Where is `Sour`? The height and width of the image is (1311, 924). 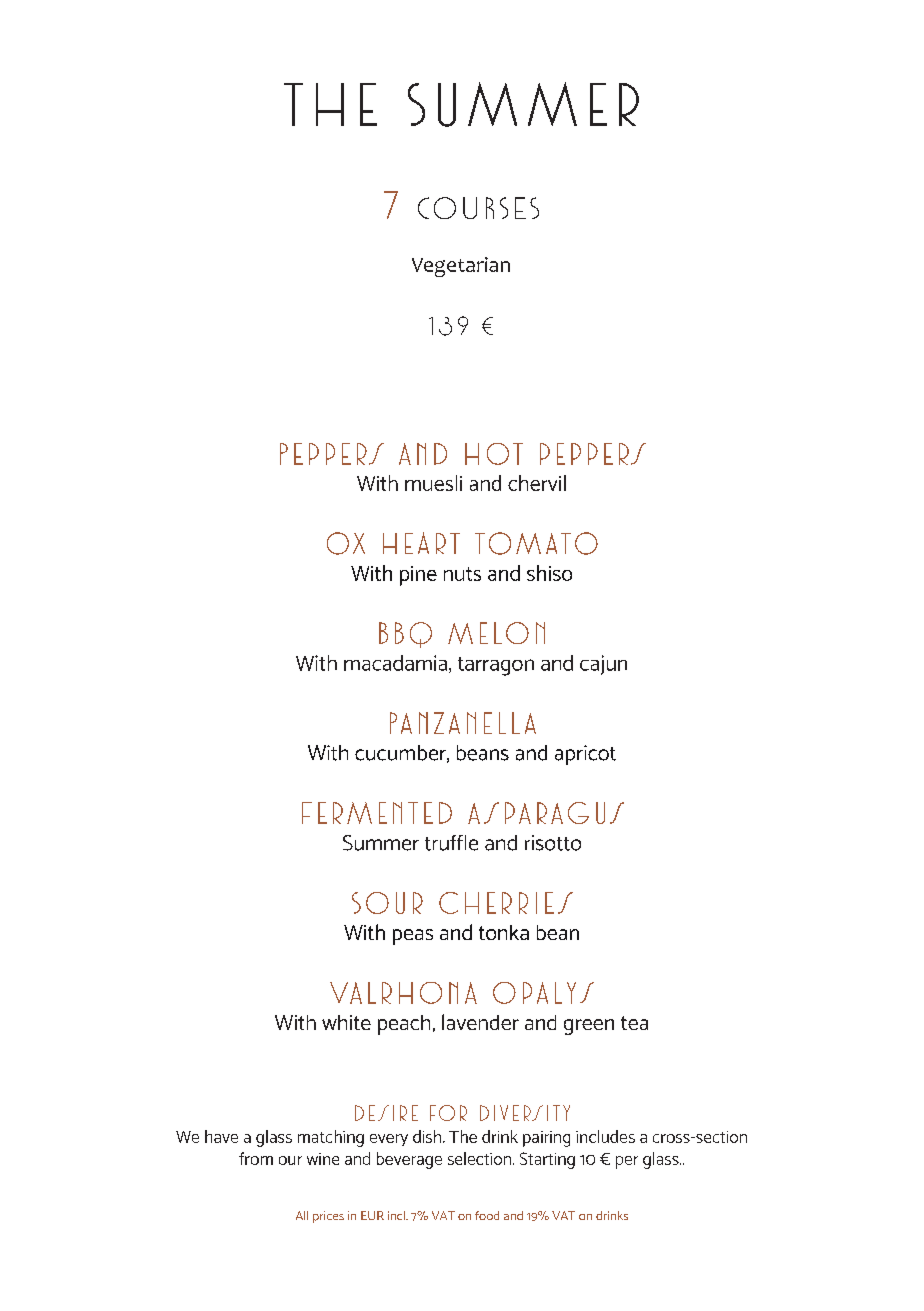 Sour is located at coordinates (387, 903).
